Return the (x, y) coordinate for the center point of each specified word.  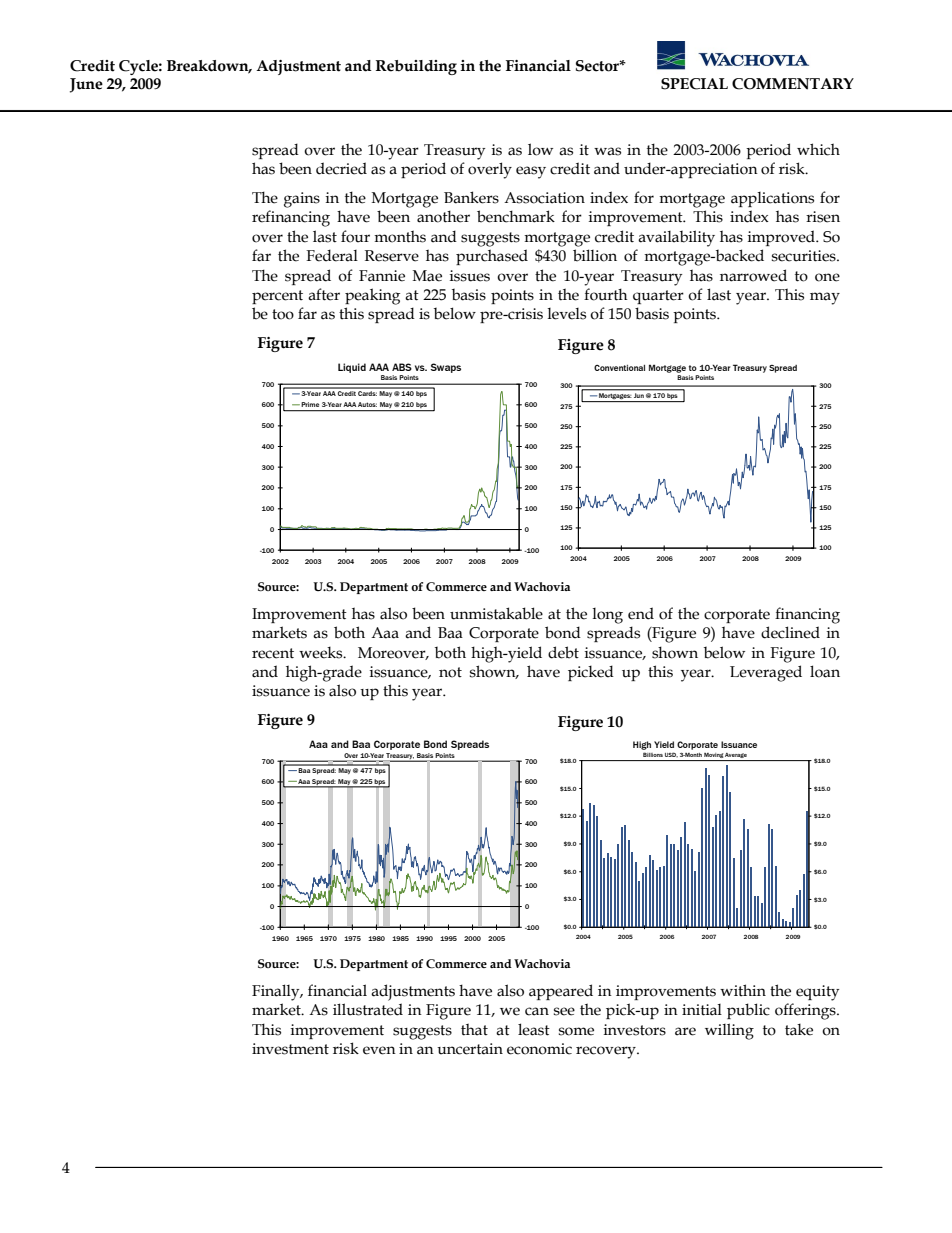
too (283, 314)
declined (790, 632)
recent (273, 653)
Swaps (445, 368)
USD (671, 754)
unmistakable (496, 613)
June (86, 85)
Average (736, 755)
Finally (277, 992)
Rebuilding (416, 67)
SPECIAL (694, 84)
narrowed (753, 275)
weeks (322, 652)
